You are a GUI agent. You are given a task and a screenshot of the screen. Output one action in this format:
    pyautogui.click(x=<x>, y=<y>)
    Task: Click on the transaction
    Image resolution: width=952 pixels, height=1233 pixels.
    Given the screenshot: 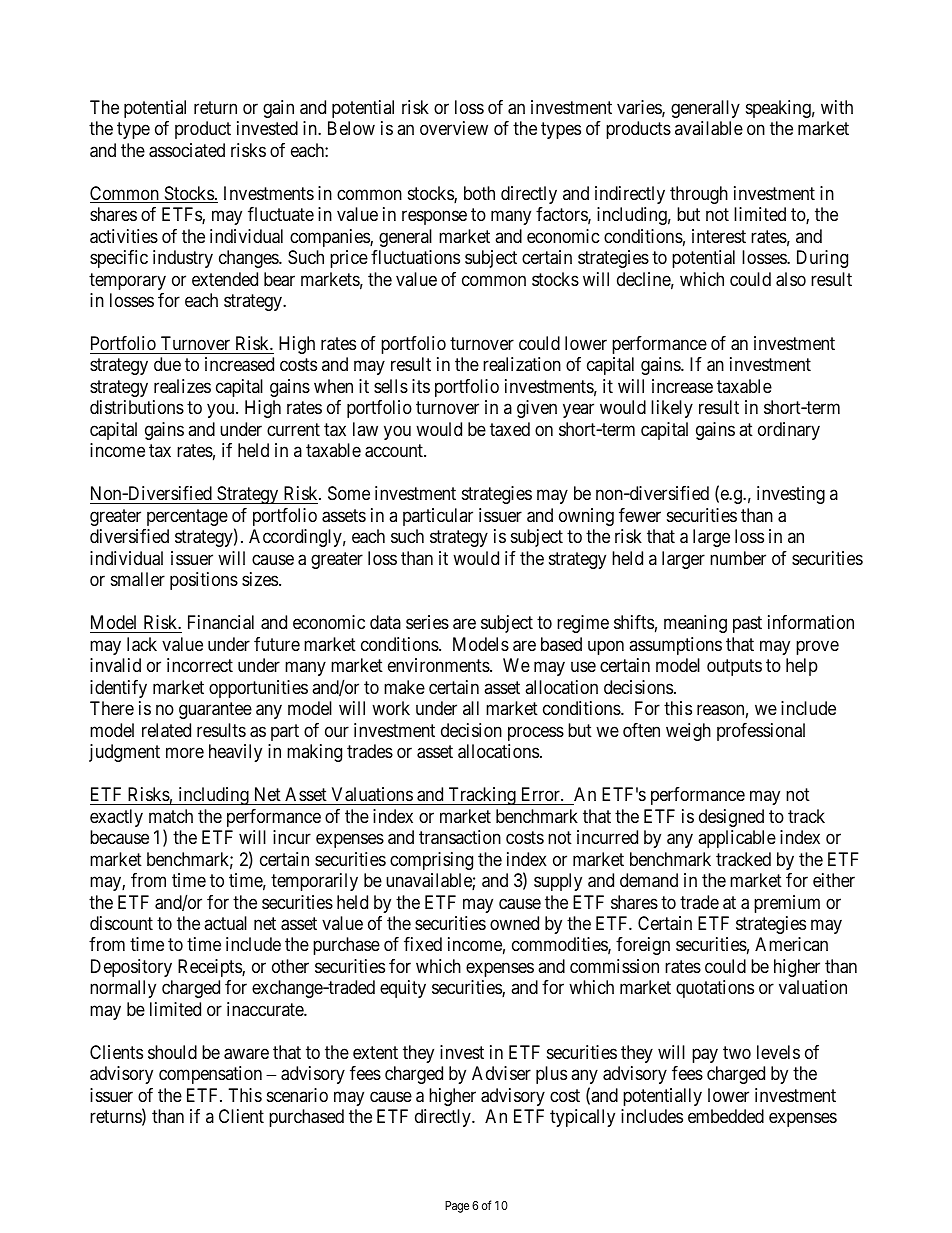 What is the action you would take?
    pyautogui.click(x=460, y=837)
